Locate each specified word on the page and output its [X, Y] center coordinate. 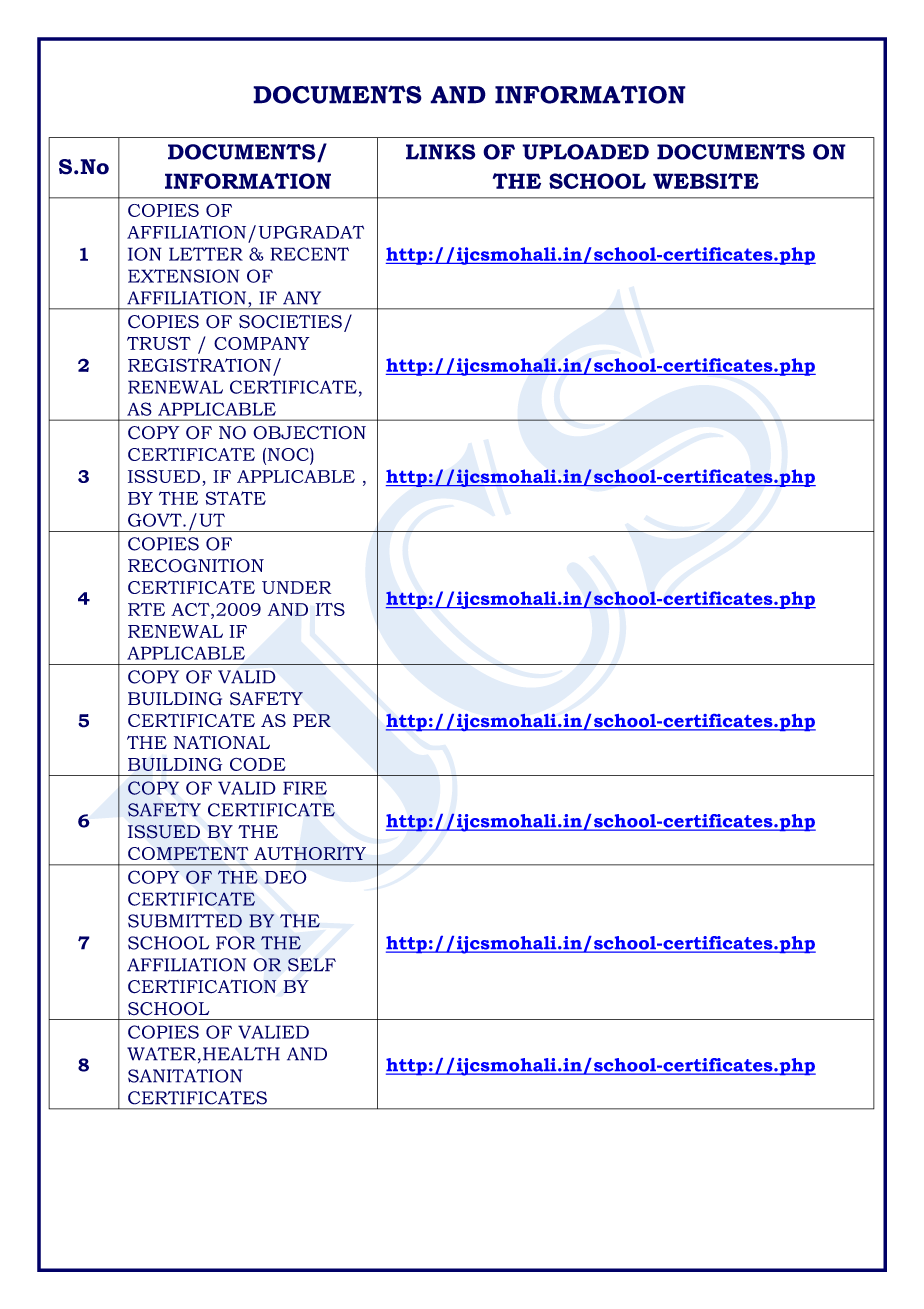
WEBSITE [706, 181]
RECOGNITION [196, 566]
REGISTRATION [199, 365]
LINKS [440, 152]
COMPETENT [188, 853]
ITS [330, 609]
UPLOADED [585, 152]
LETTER [206, 254]
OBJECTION [309, 433]
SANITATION [185, 1076]
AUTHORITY [310, 853]
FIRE [305, 788]
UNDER [296, 587]
